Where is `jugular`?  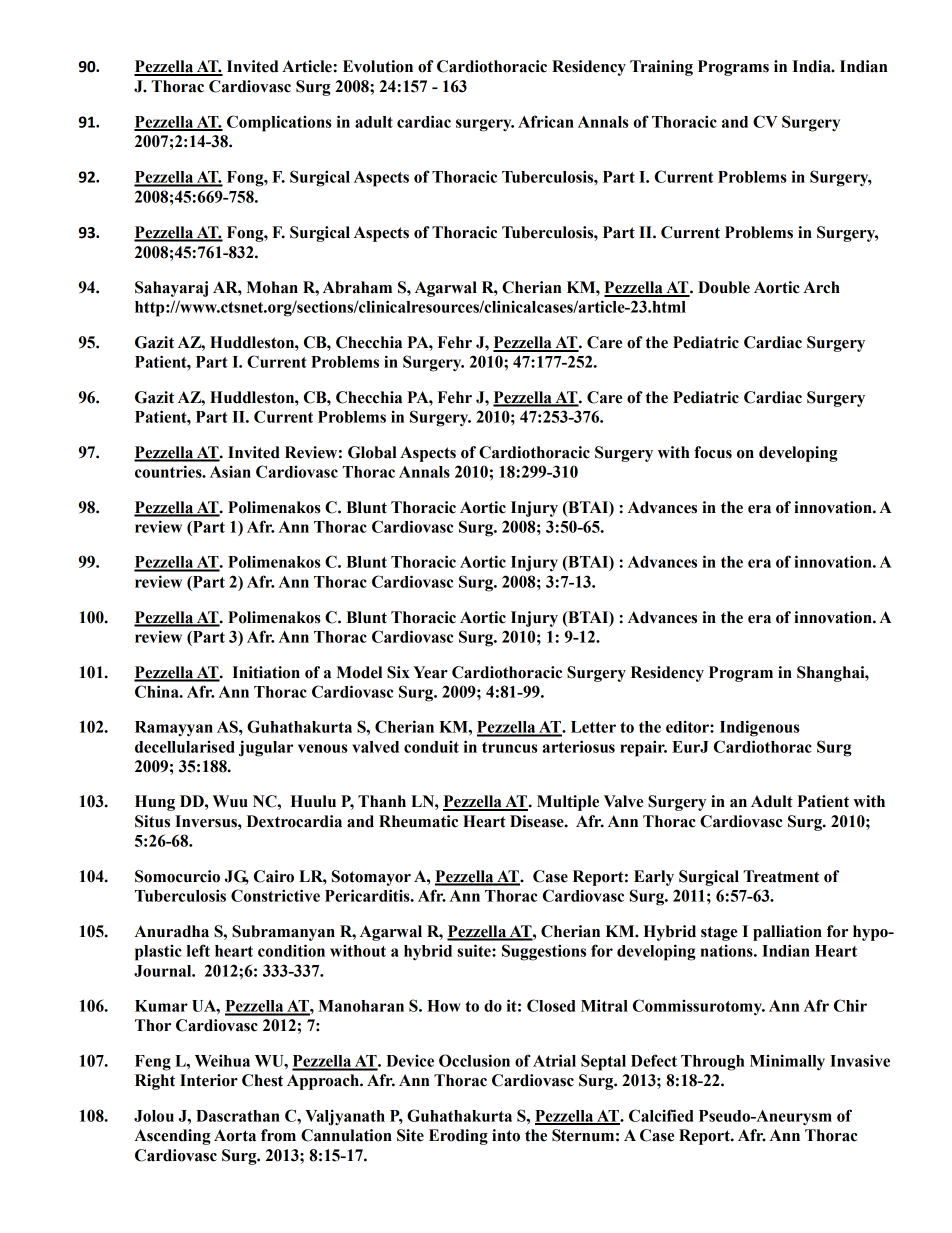
jugular is located at coordinates (266, 748).
